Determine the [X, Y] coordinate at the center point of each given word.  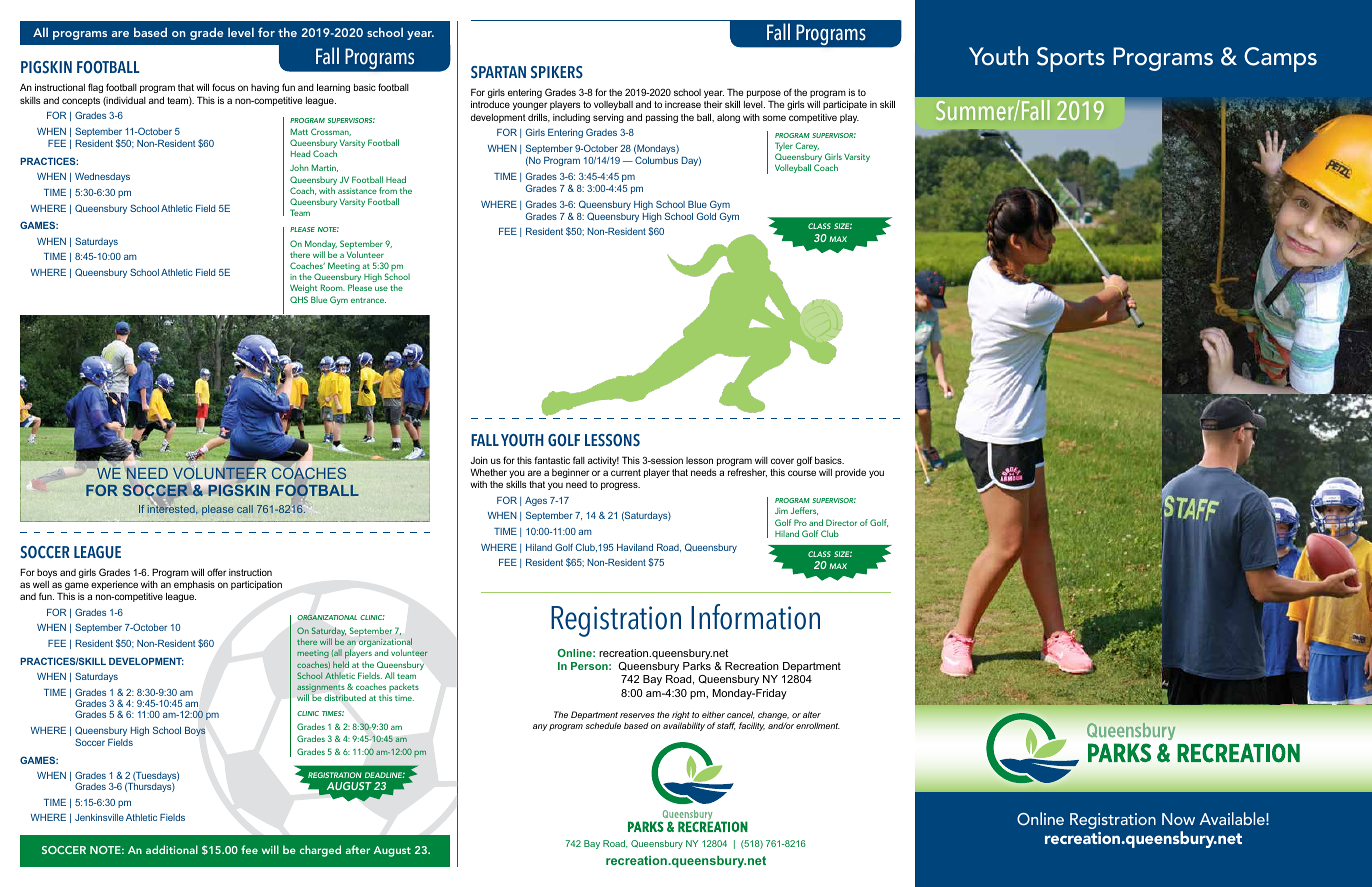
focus [223, 87]
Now [1178, 819]
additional [172, 849]
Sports [1071, 59]
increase [683, 104]
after [357, 849]
